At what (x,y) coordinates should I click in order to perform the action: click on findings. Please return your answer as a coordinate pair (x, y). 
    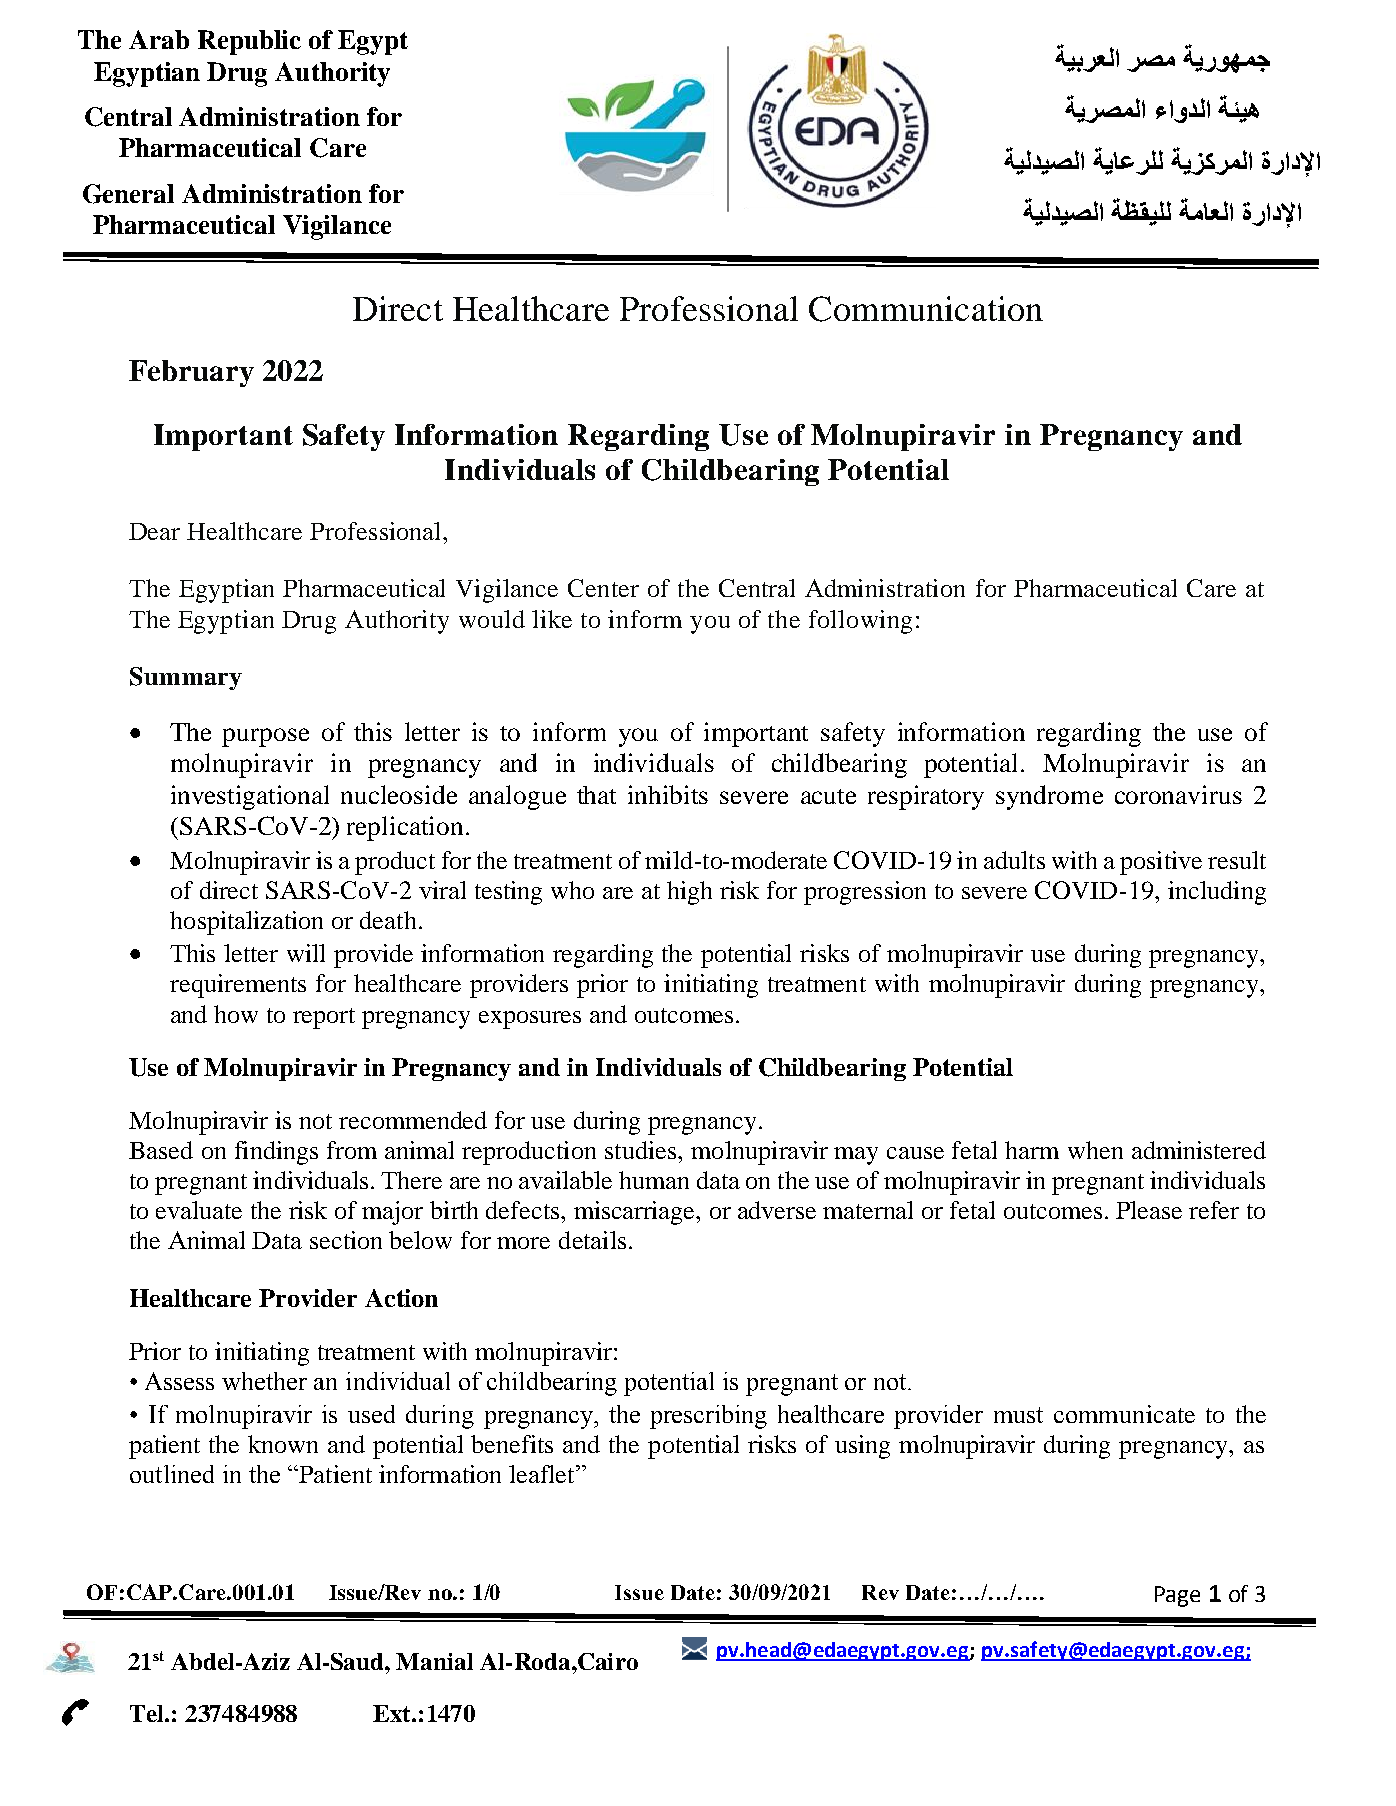
    Looking at the image, I should click on (276, 1153).
